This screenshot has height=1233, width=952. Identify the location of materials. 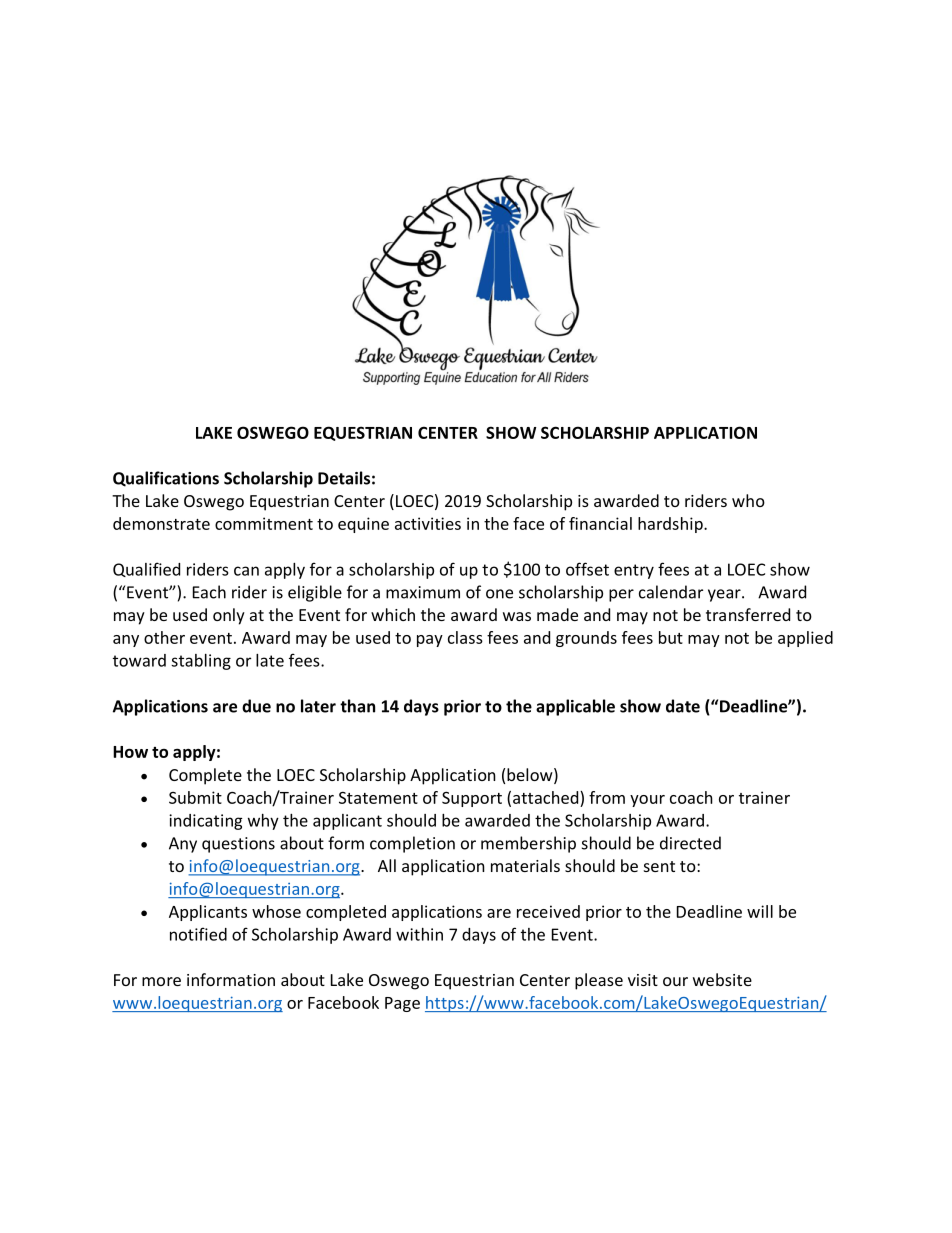
(525, 865).
